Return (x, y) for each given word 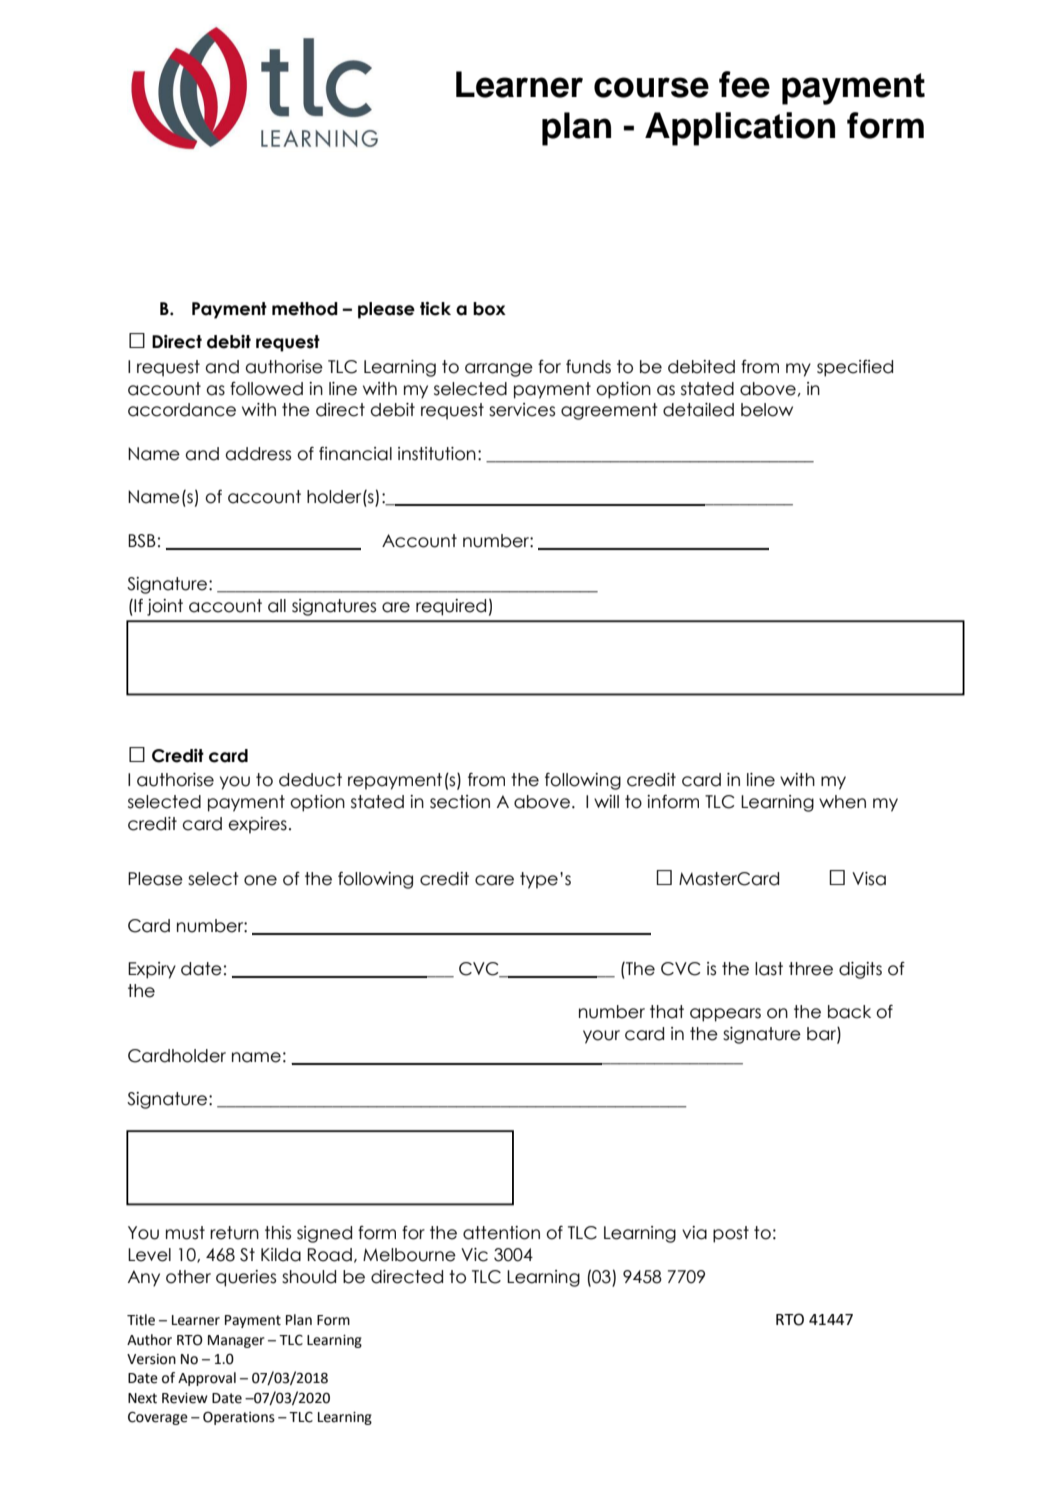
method (305, 309)
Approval (207, 1379)
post (731, 1234)
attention (501, 1233)
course (651, 87)
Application (740, 129)
